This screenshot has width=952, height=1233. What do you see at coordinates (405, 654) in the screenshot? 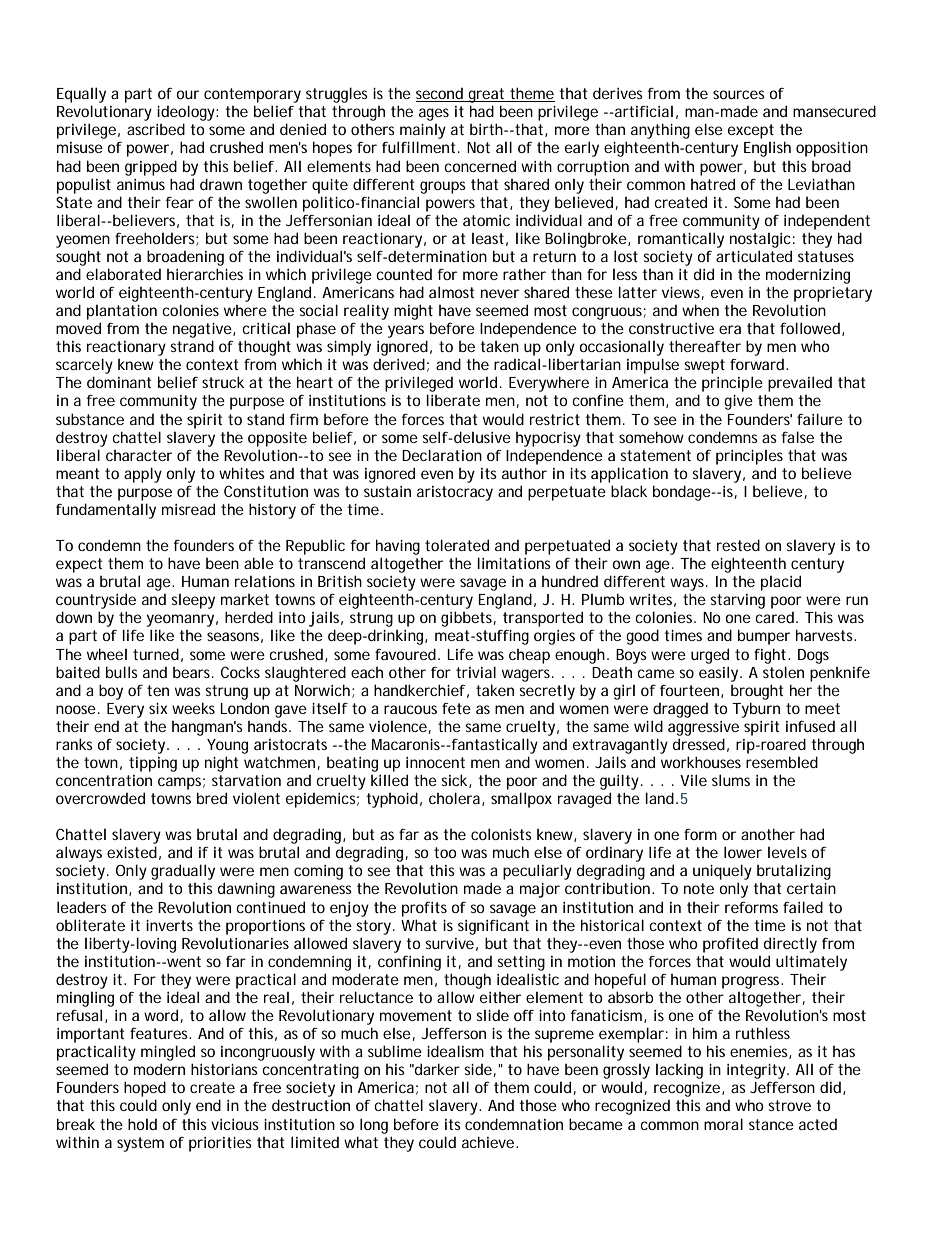
I see `favoured` at bounding box center [405, 654].
